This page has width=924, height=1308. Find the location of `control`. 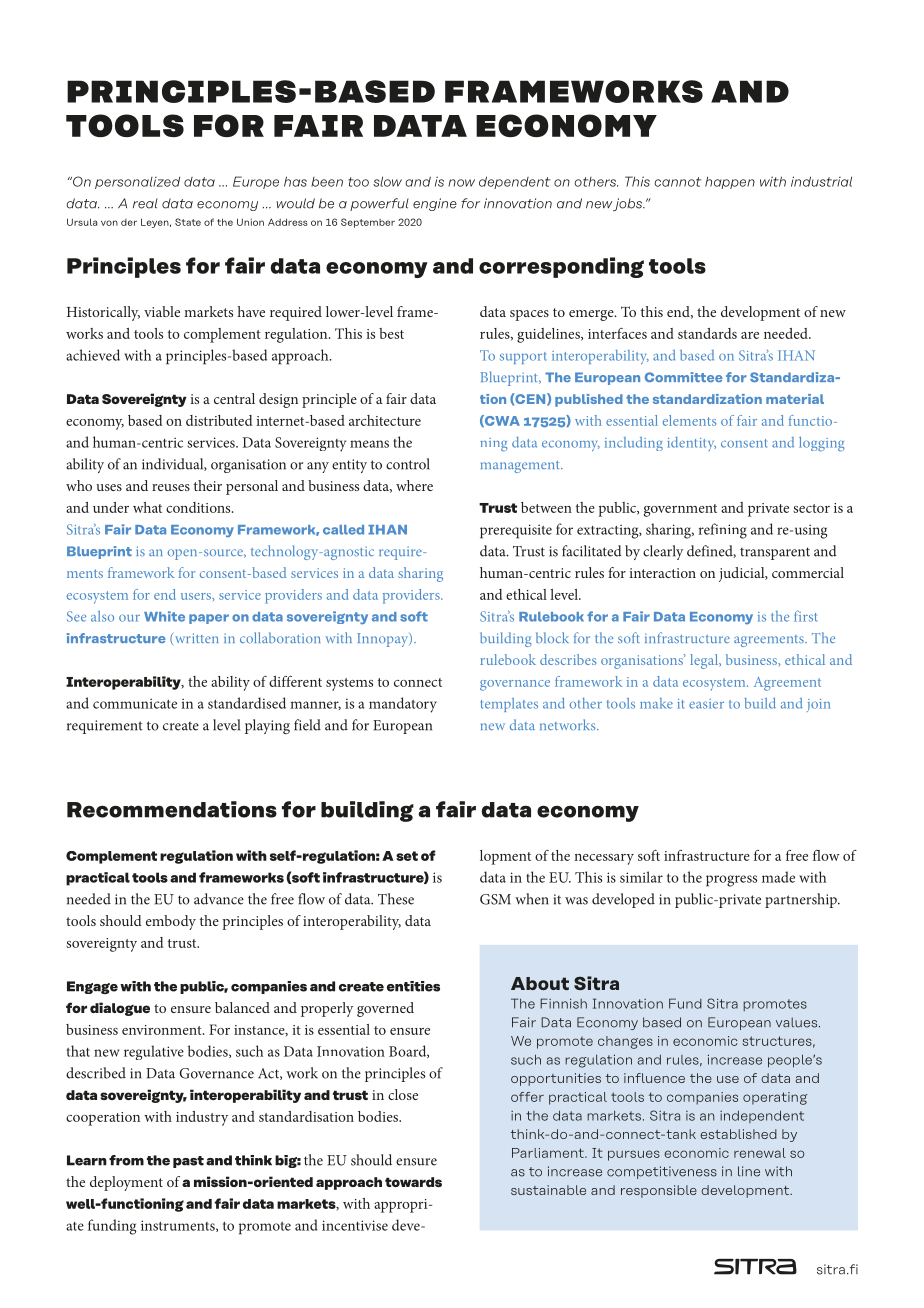

control is located at coordinates (408, 464).
